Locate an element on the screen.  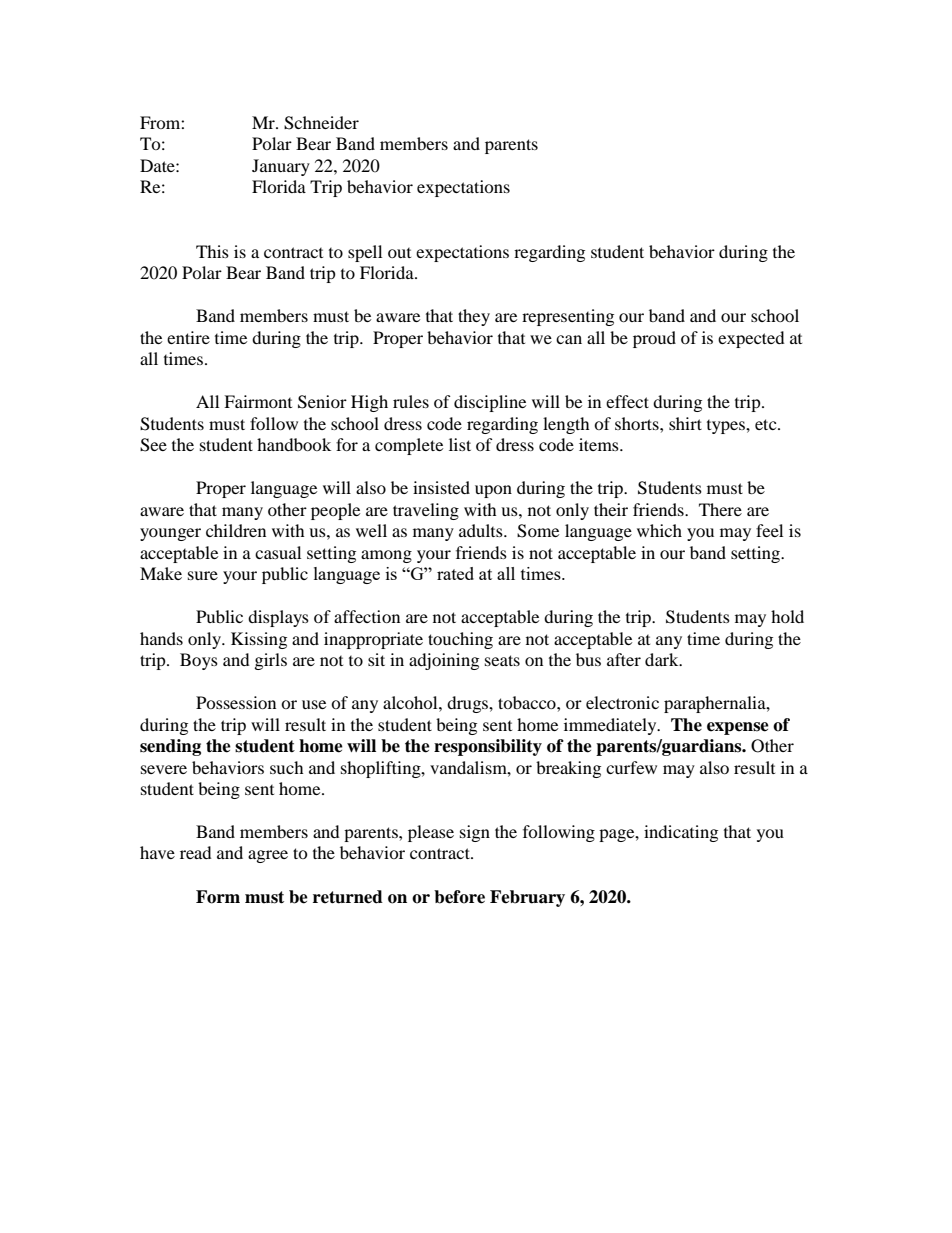
January is located at coordinates (281, 167).
